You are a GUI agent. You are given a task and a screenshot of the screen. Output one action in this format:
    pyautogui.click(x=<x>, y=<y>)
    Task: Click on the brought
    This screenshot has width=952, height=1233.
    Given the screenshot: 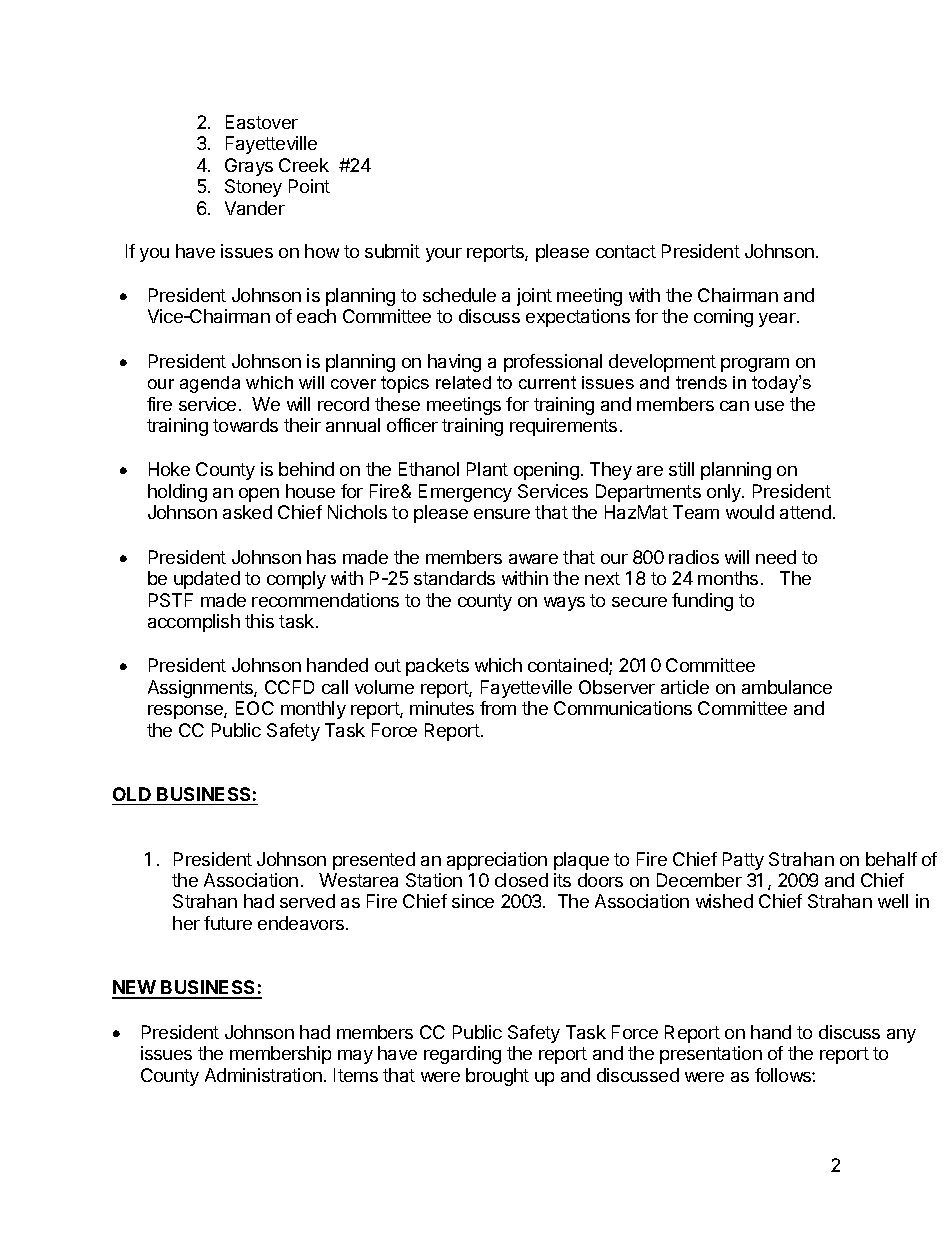 What is the action you would take?
    pyautogui.click(x=497, y=1077)
